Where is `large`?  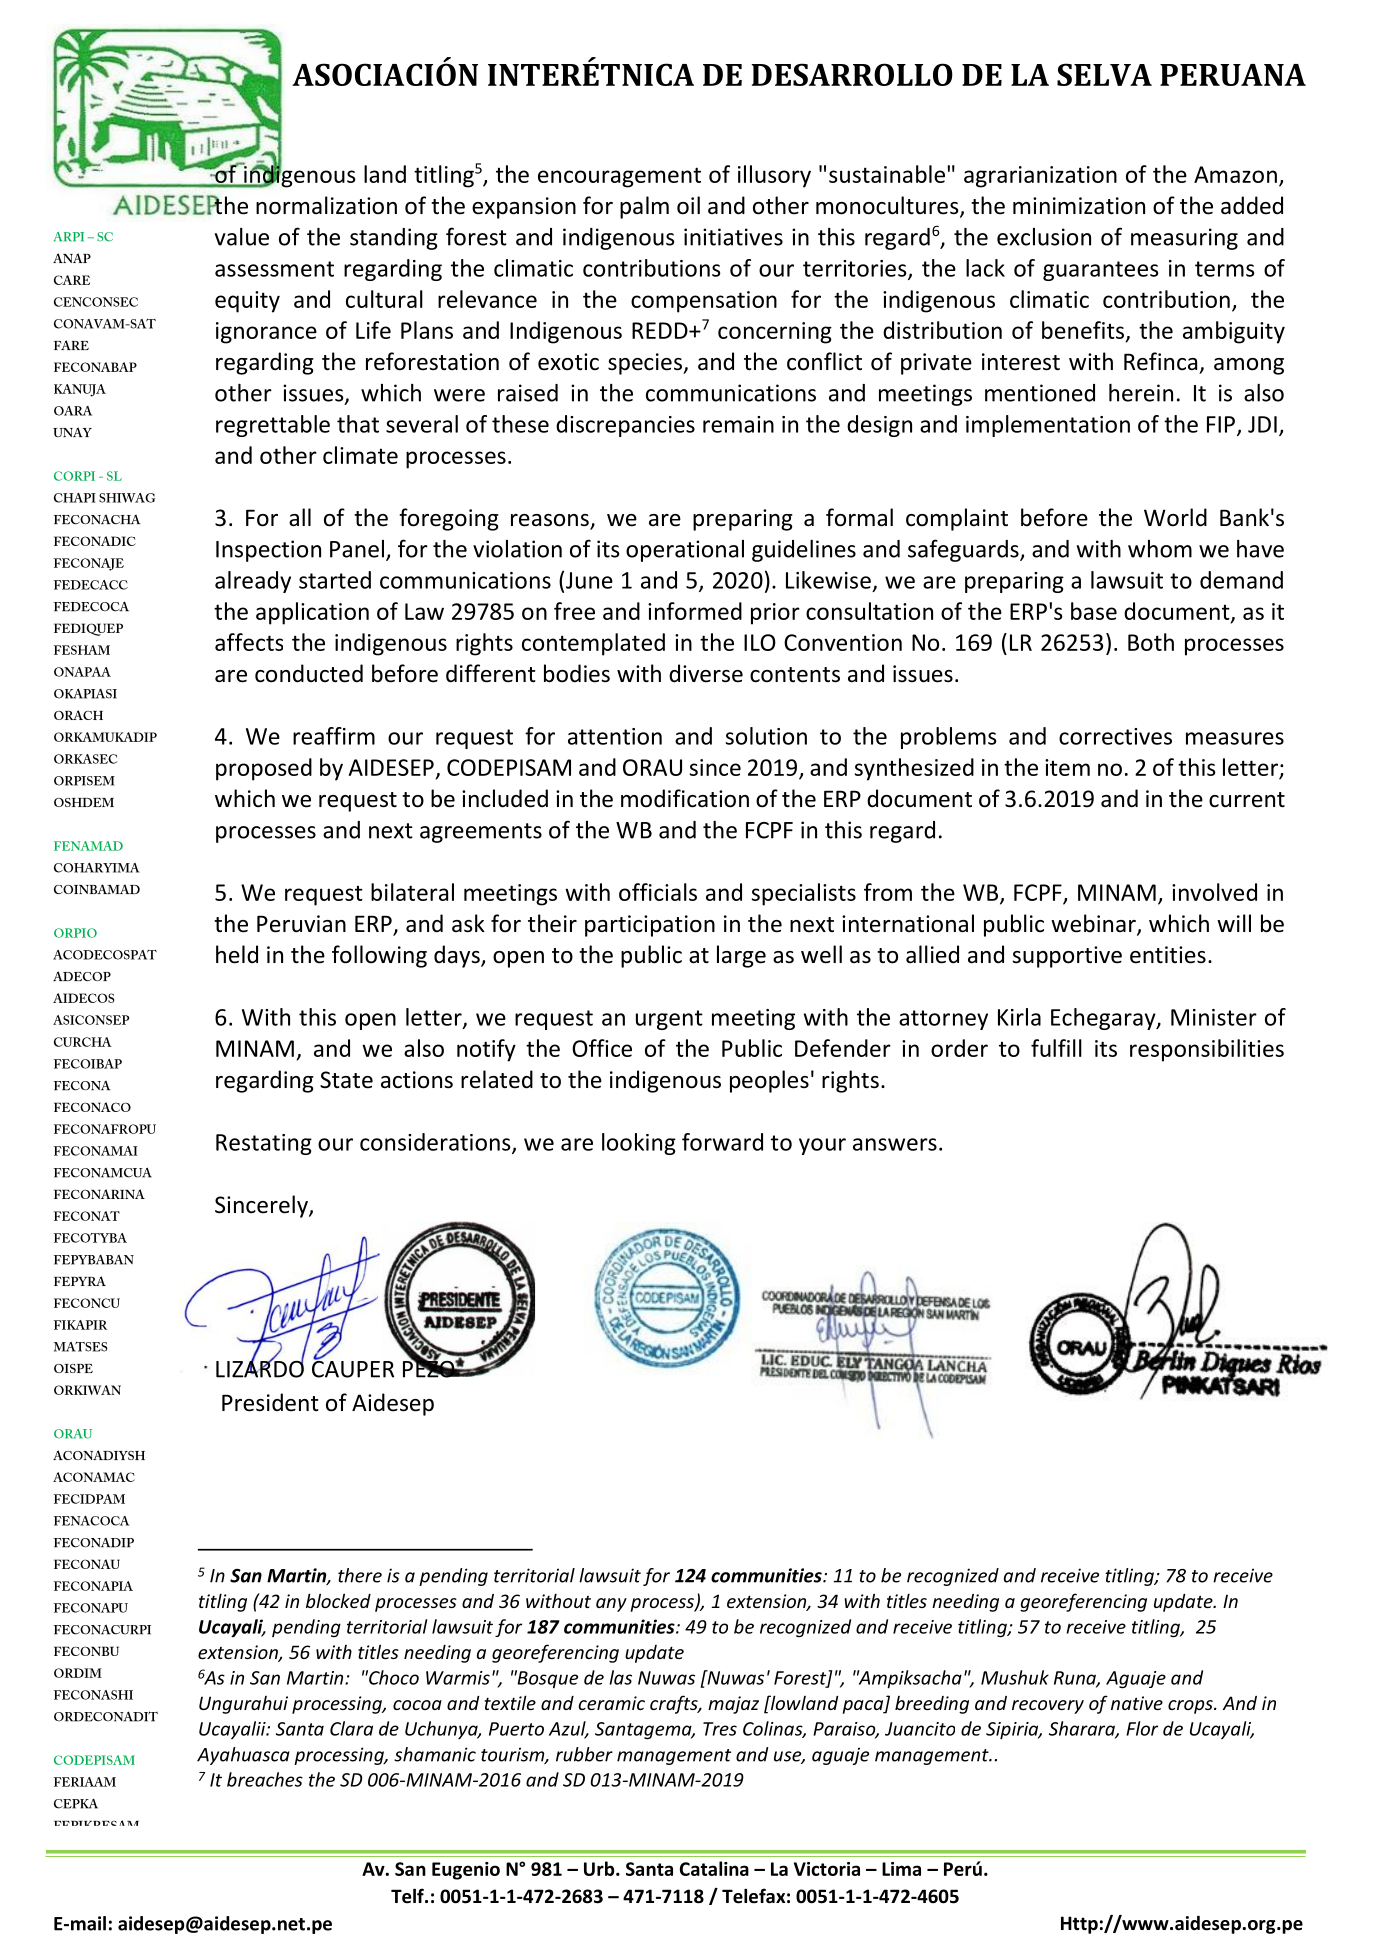 large is located at coordinates (741, 956).
